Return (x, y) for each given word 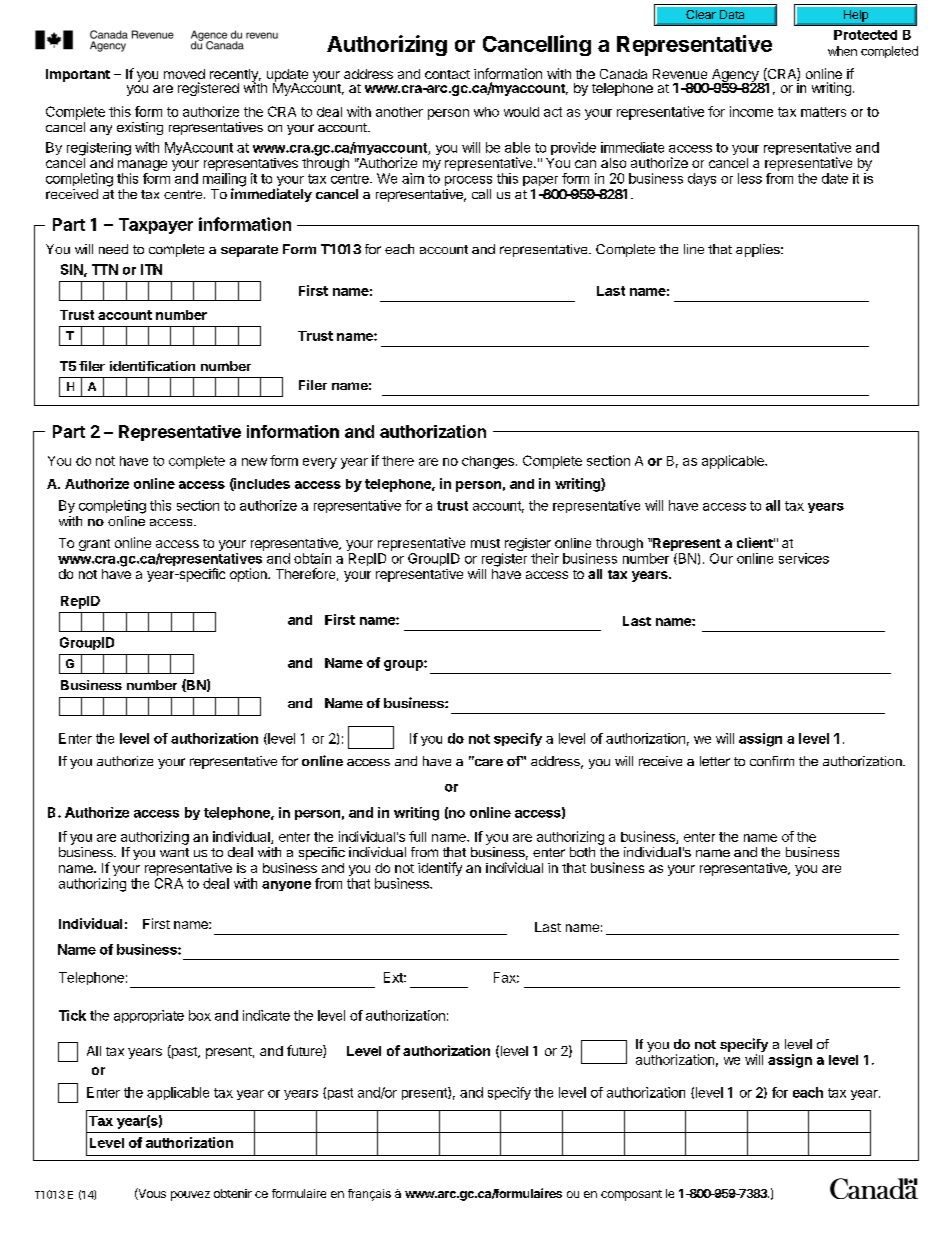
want (174, 852)
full (417, 836)
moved (184, 74)
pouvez (190, 1196)
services (804, 558)
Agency (736, 76)
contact (447, 74)
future (305, 1051)
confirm (772, 761)
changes (488, 462)
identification (152, 366)
